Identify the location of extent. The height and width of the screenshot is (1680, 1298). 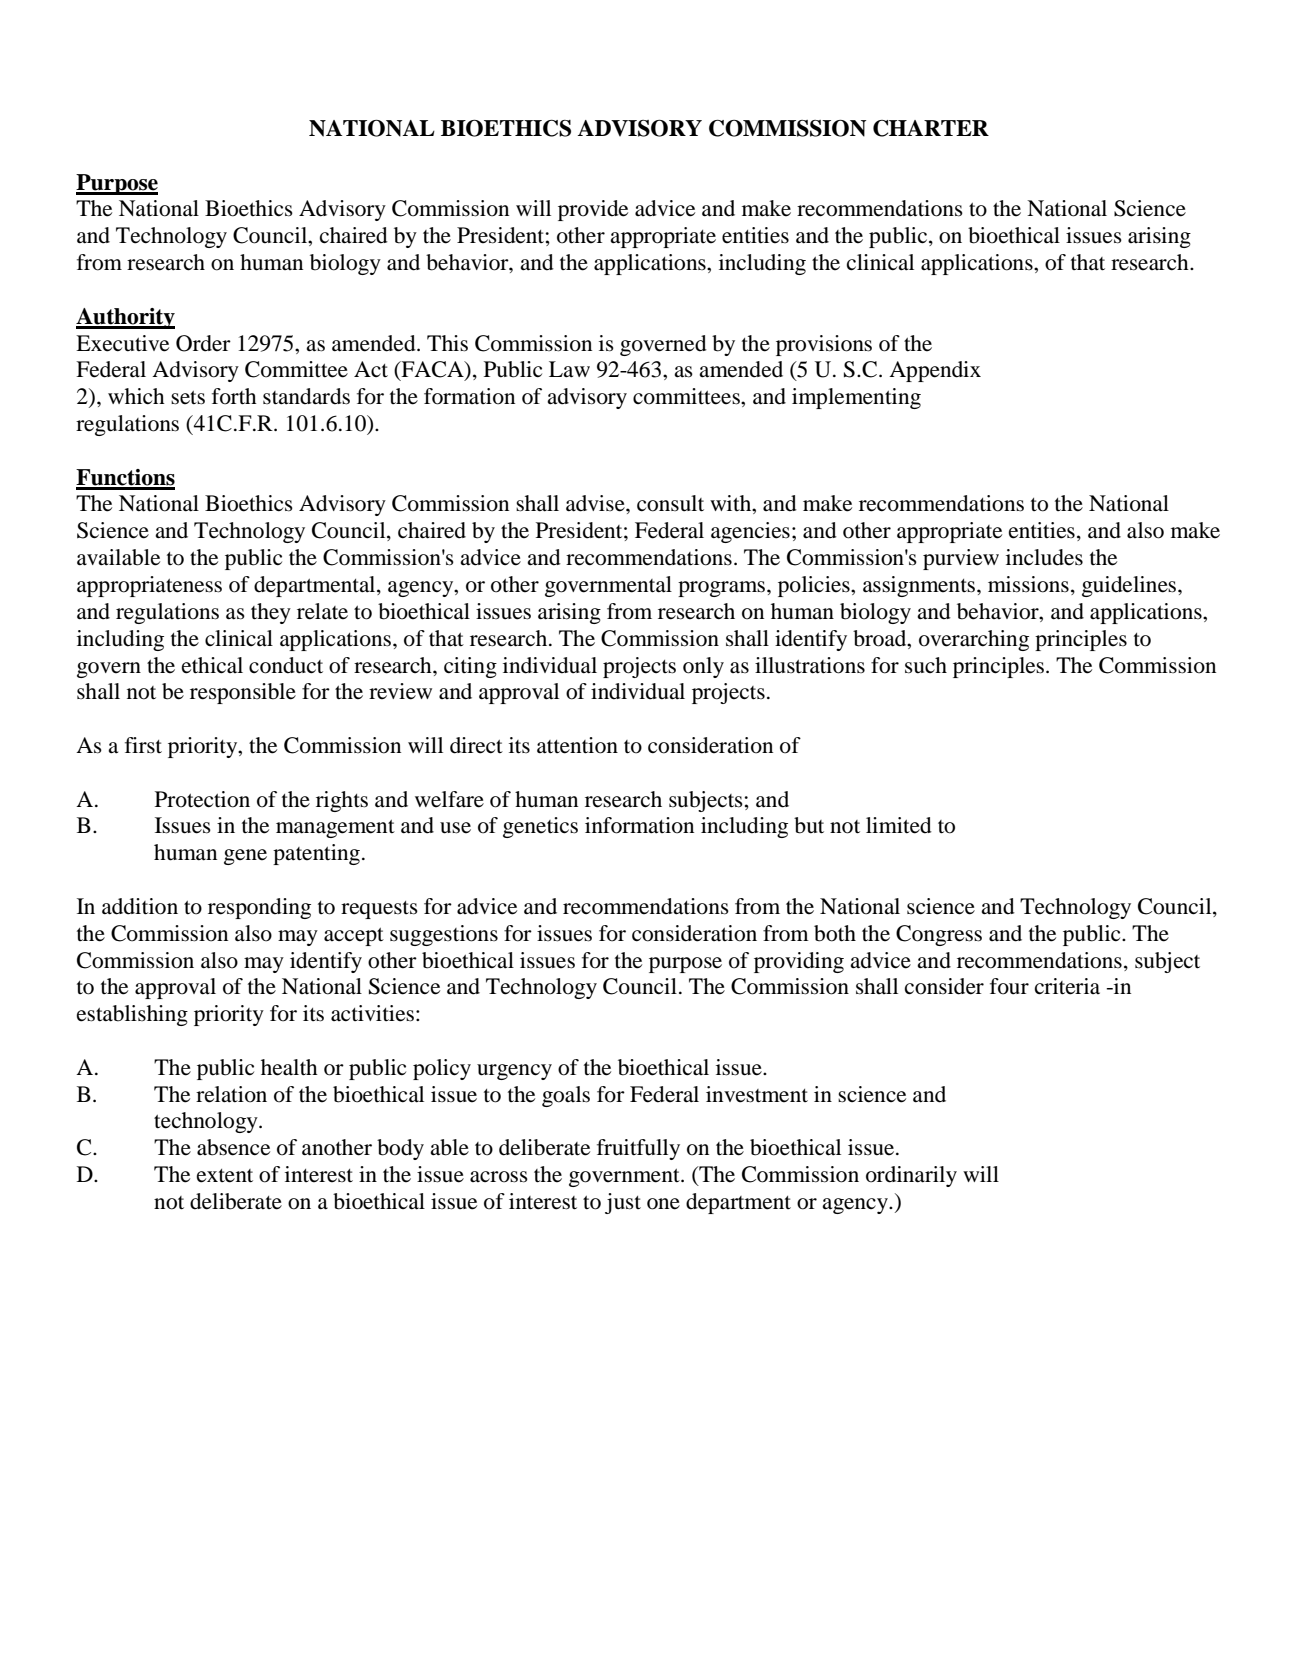
(225, 1176).
